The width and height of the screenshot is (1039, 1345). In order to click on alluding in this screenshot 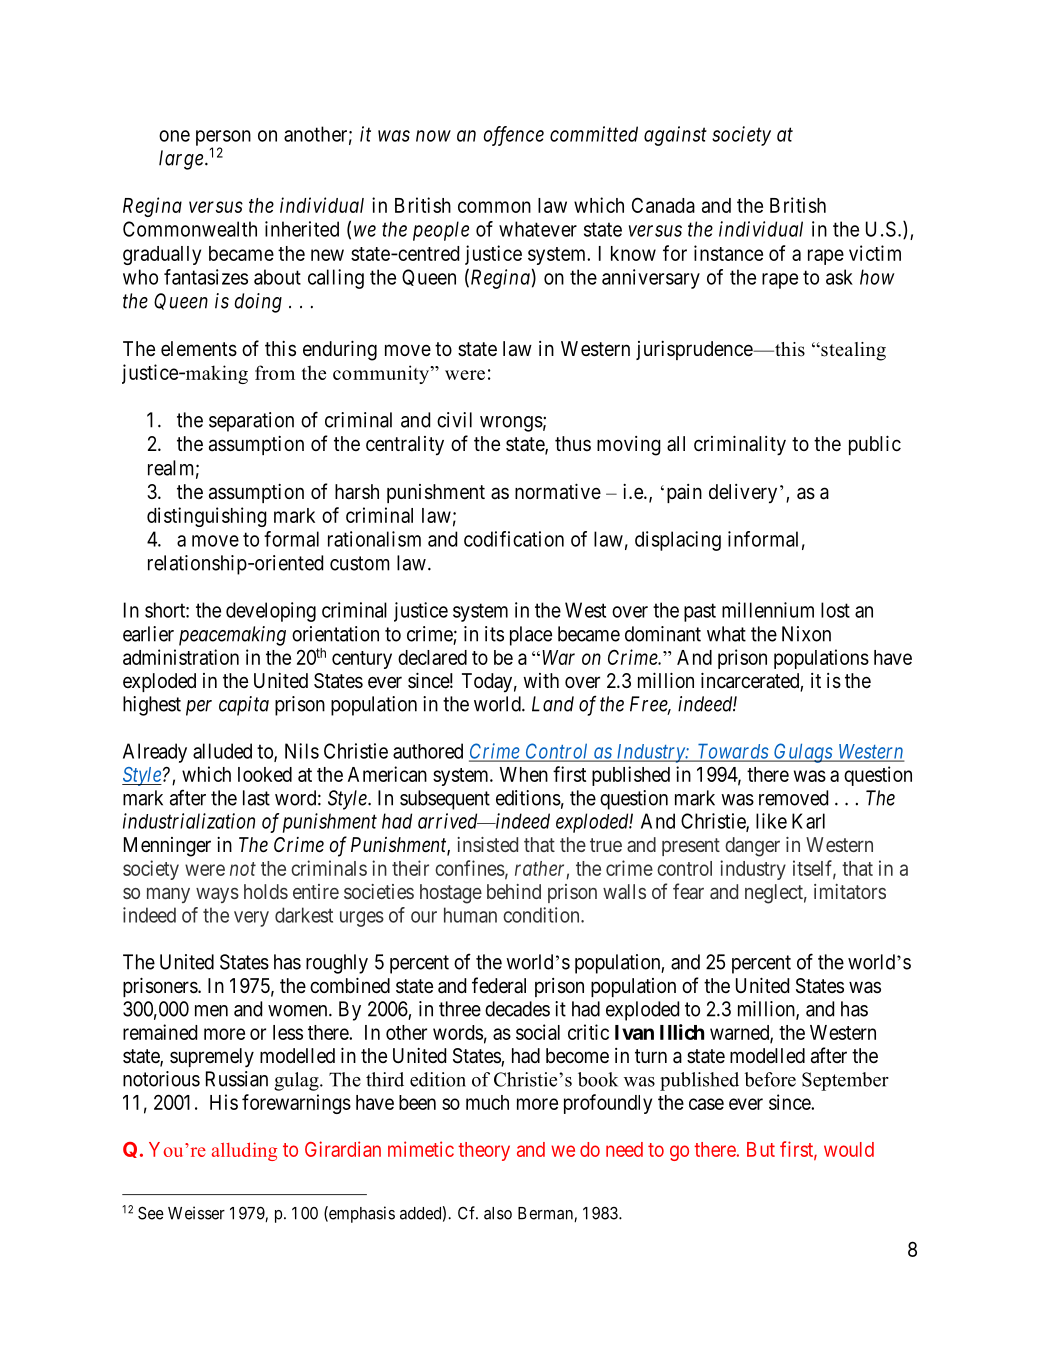, I will do `click(244, 1151)`.
